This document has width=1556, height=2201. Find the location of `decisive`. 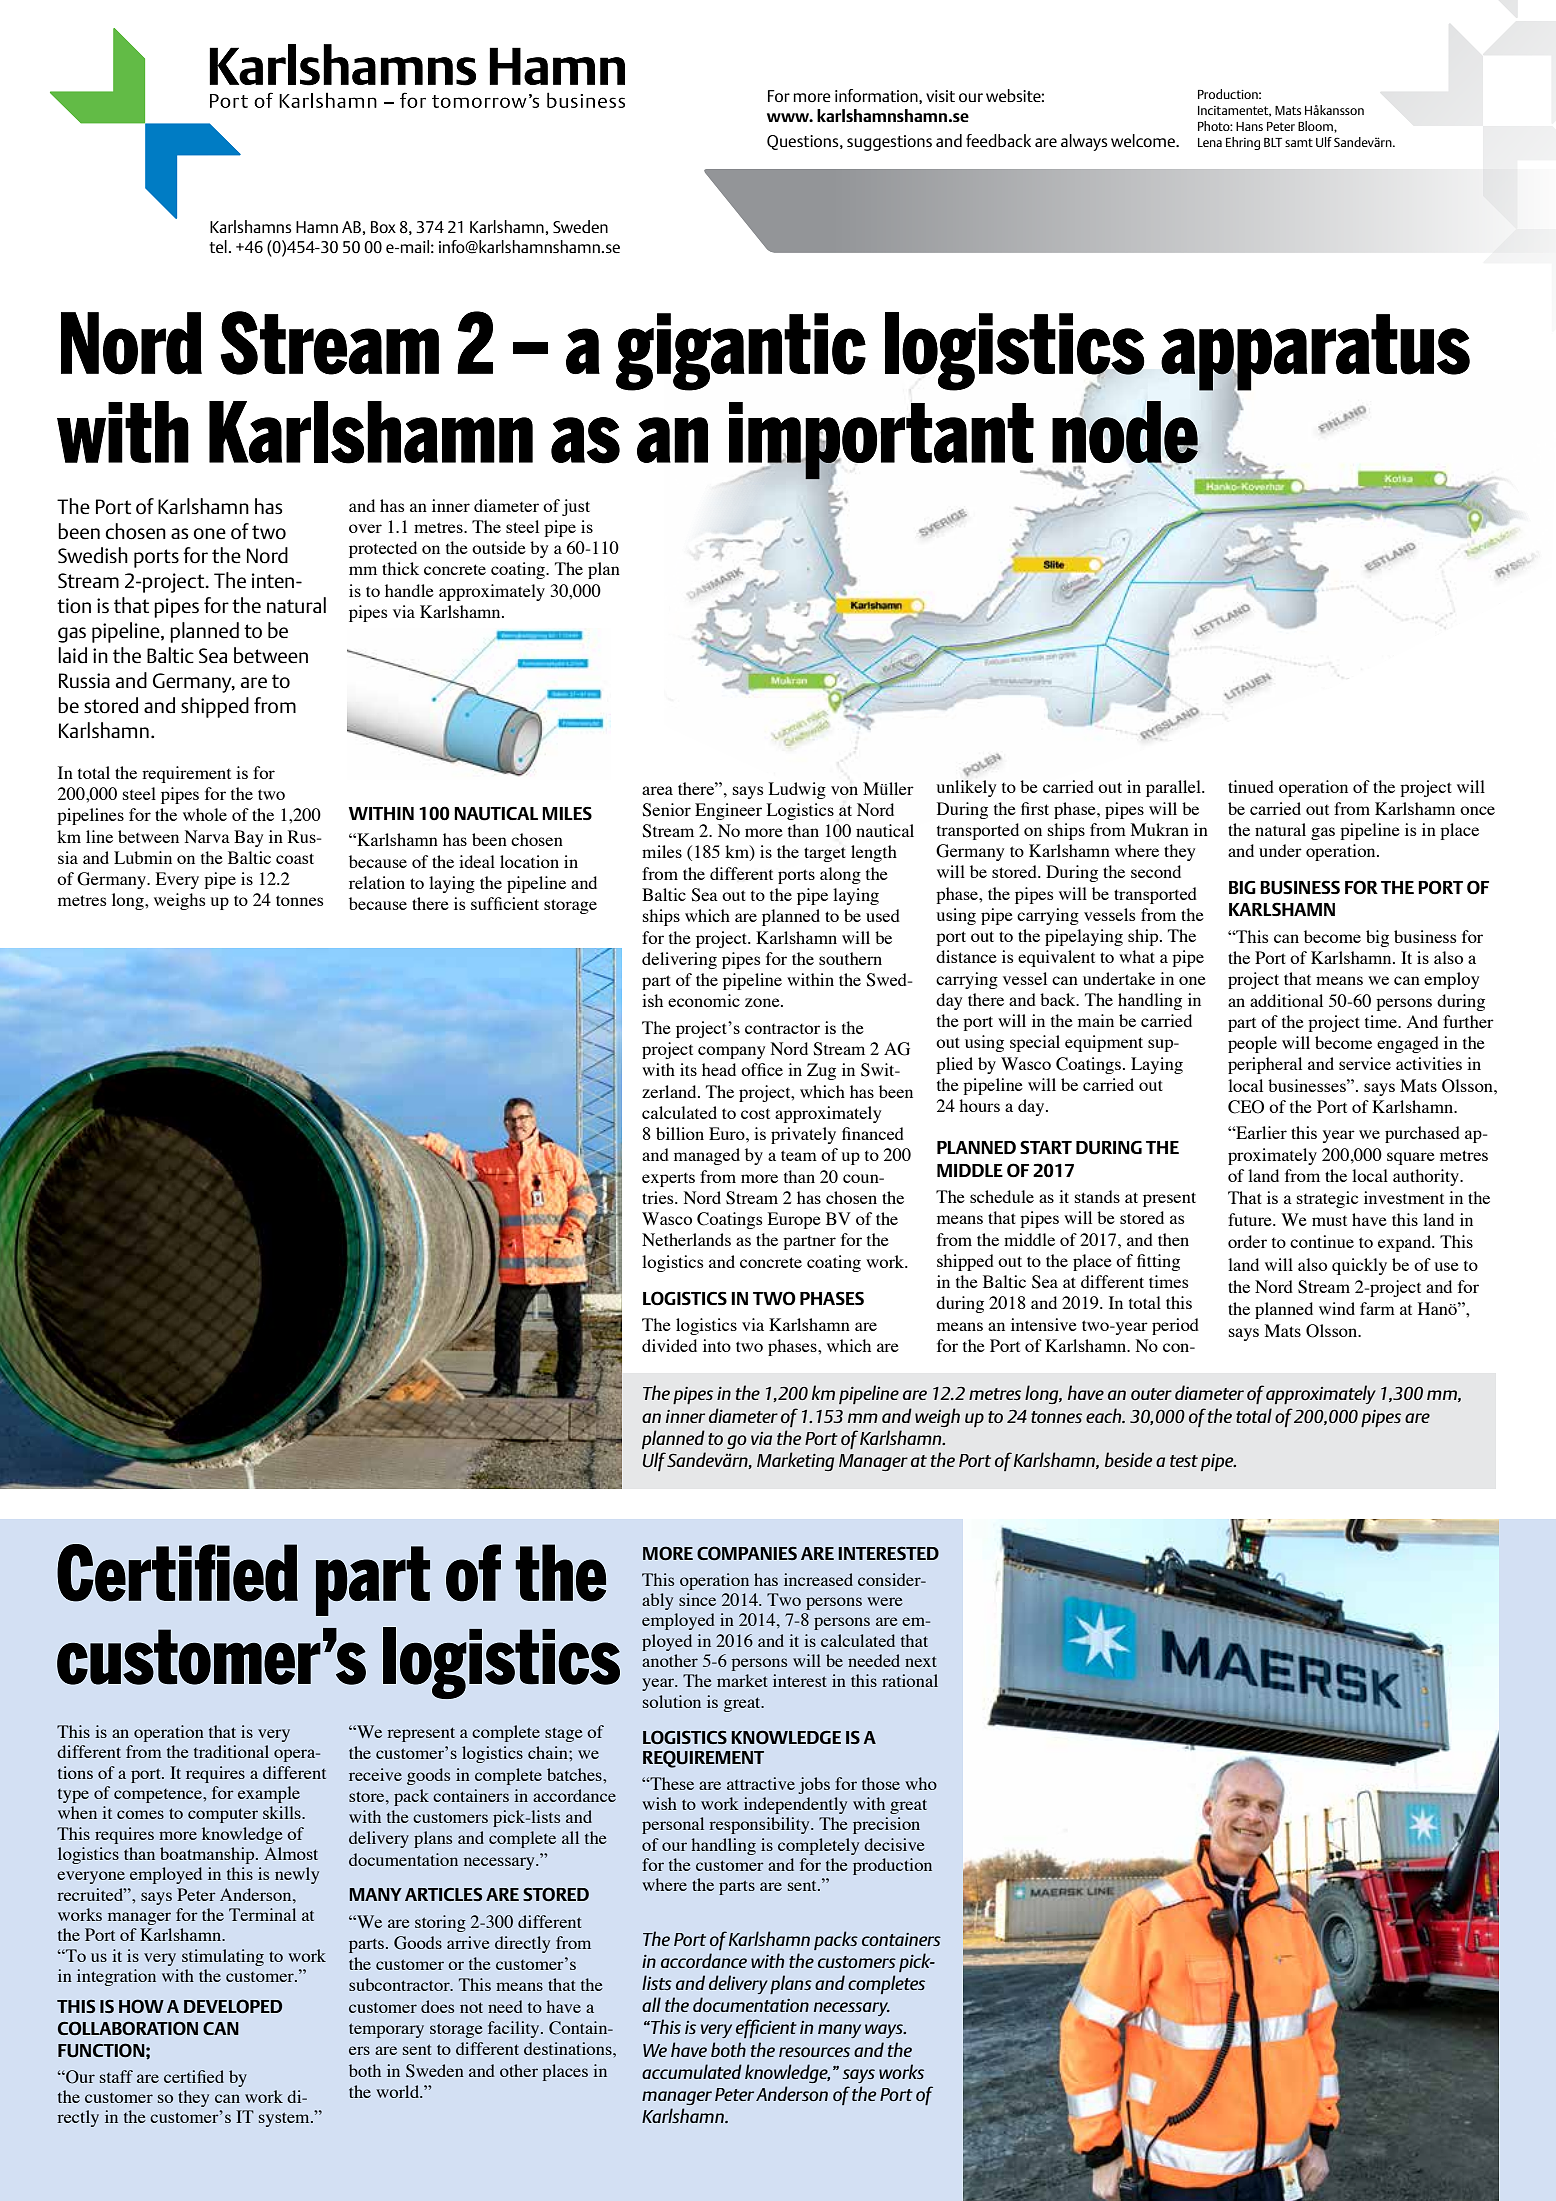

decisive is located at coordinates (894, 1844).
